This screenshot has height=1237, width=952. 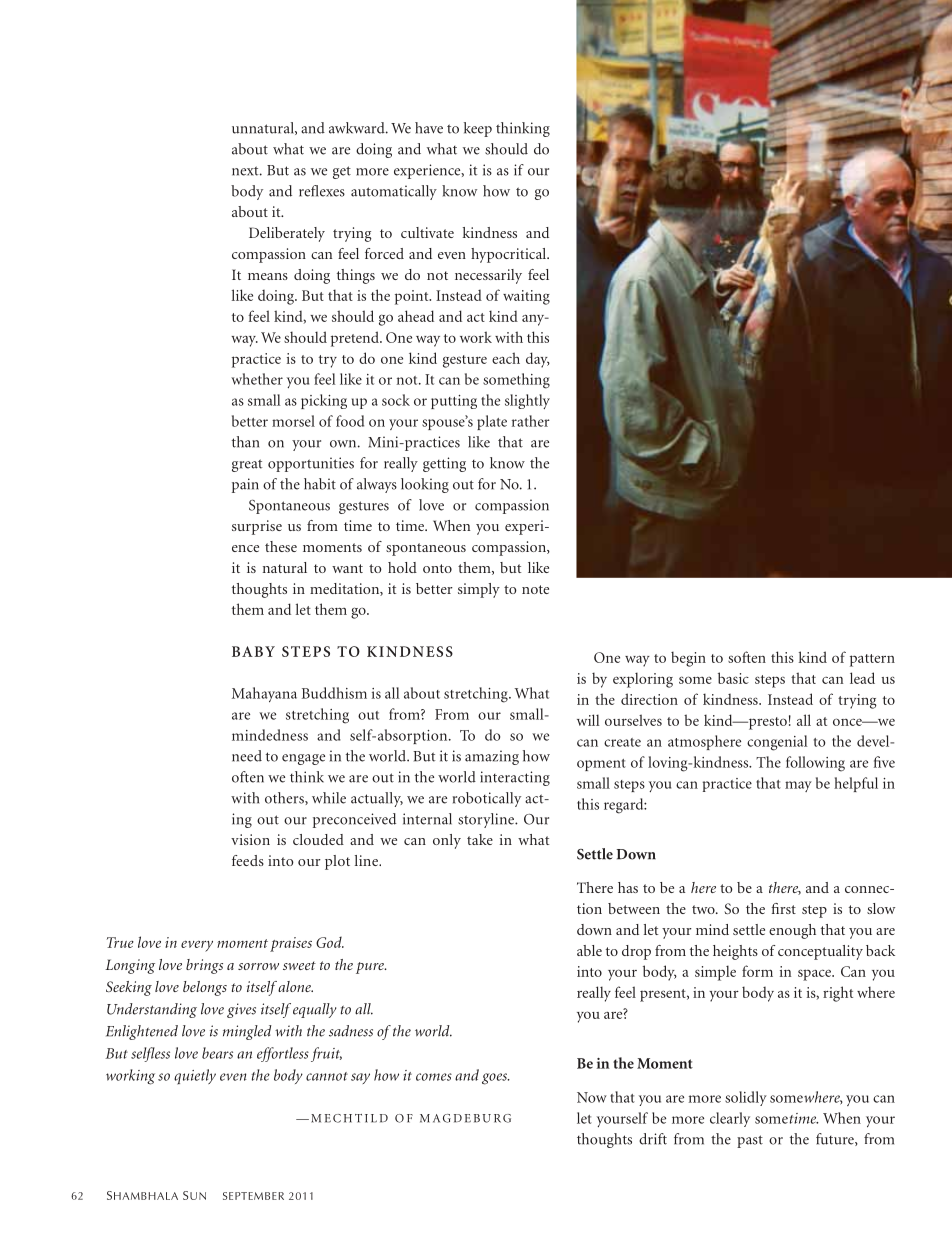 What do you see at coordinates (253, 1196) in the screenshot?
I see `SEPTEMBER` at bounding box center [253, 1196].
